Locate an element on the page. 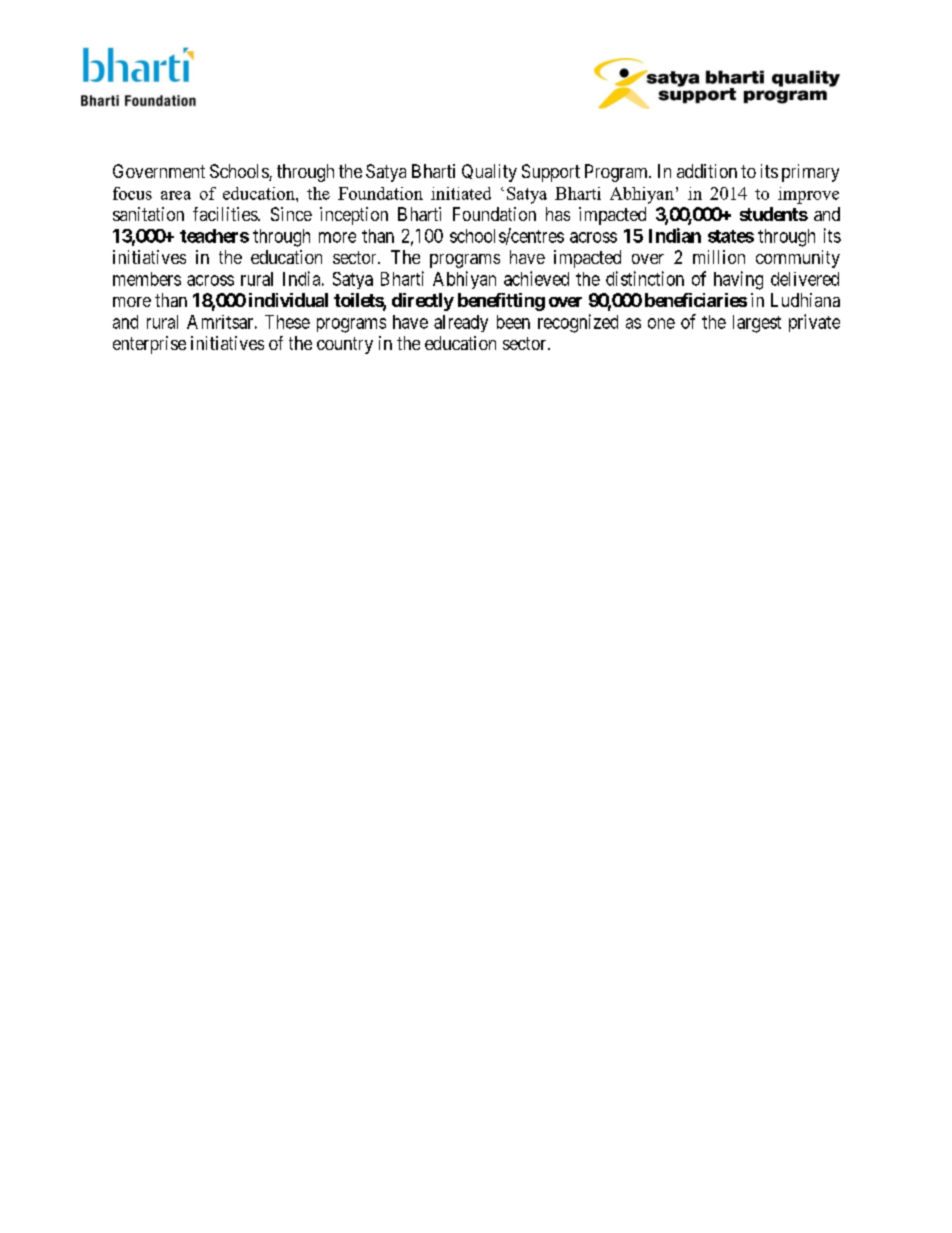 This document has width=952, height=1233. enterprise is located at coordinates (149, 345).
